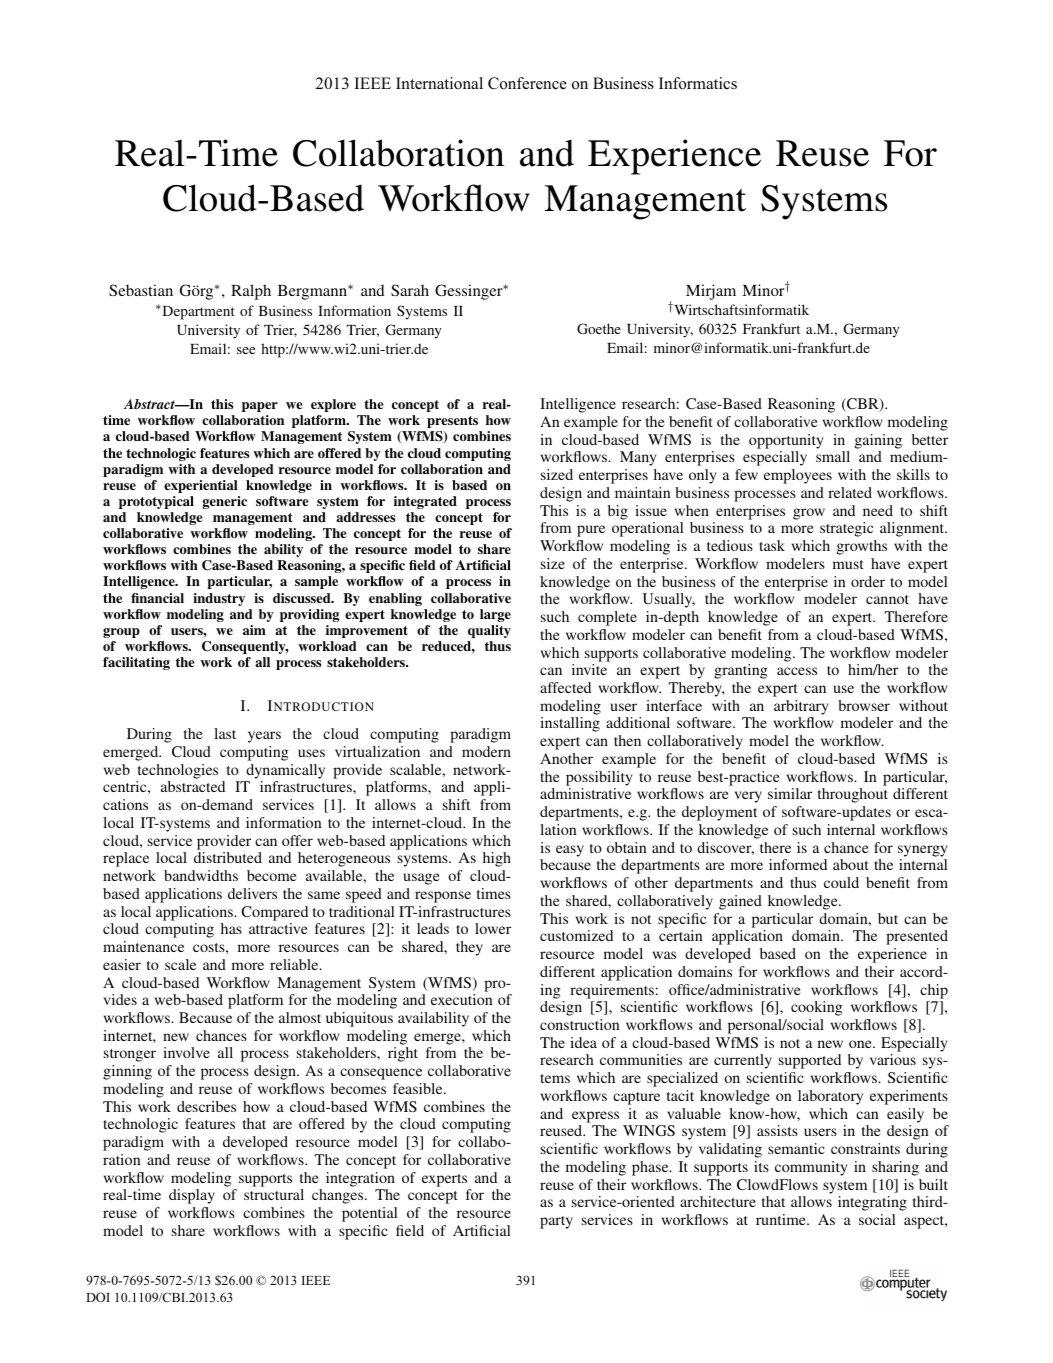  What do you see at coordinates (369, 1214) in the document?
I see `potential` at bounding box center [369, 1214].
